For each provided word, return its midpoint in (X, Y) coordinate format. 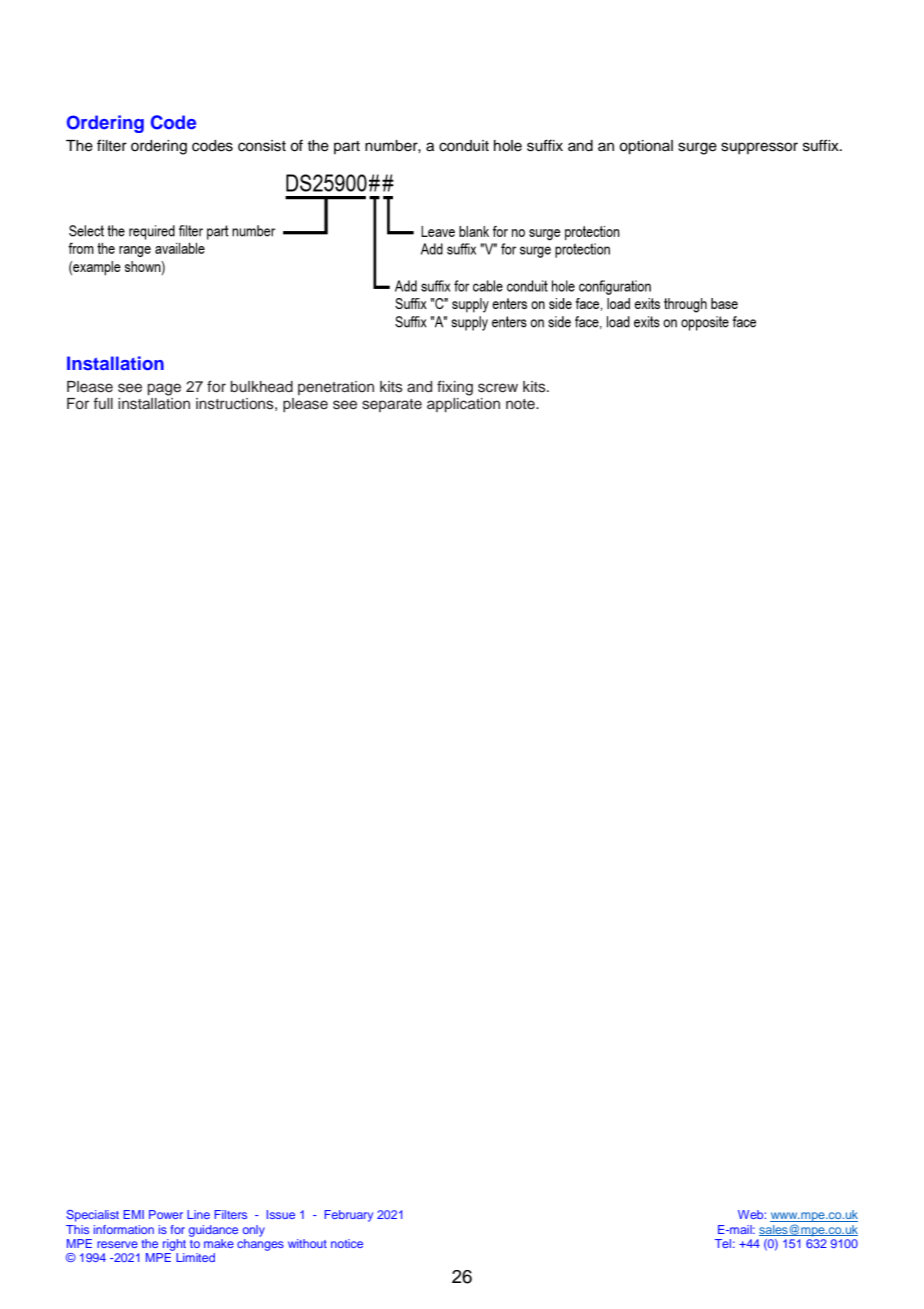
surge (697, 148)
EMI (133, 1214)
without (307, 1243)
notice (347, 1243)
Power (166, 1214)
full (103, 403)
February (348, 1216)
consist (262, 146)
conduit (464, 146)
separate (392, 405)
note (521, 404)
